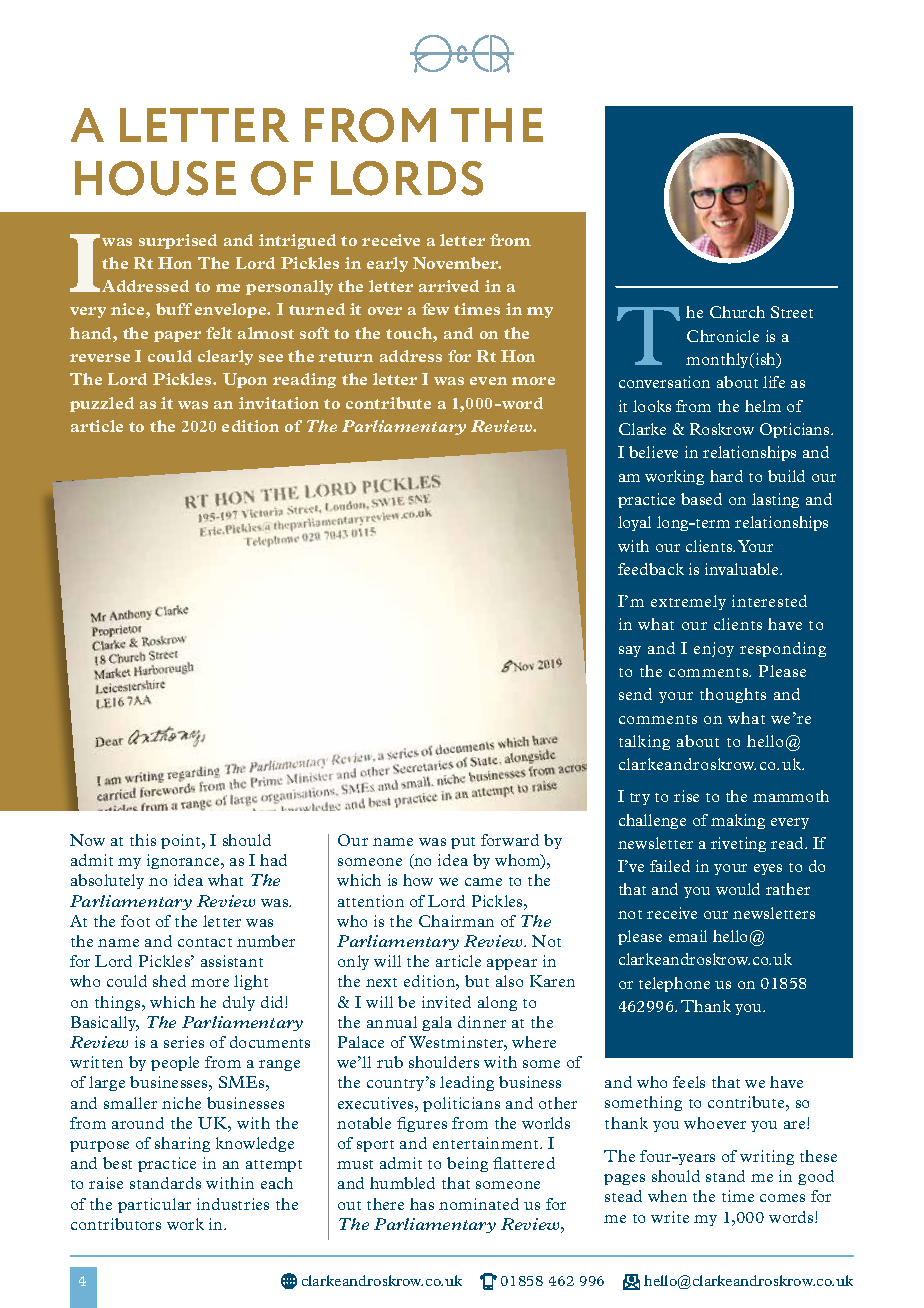  What do you see at coordinates (737, 312) in the image?
I see `Church` at bounding box center [737, 312].
